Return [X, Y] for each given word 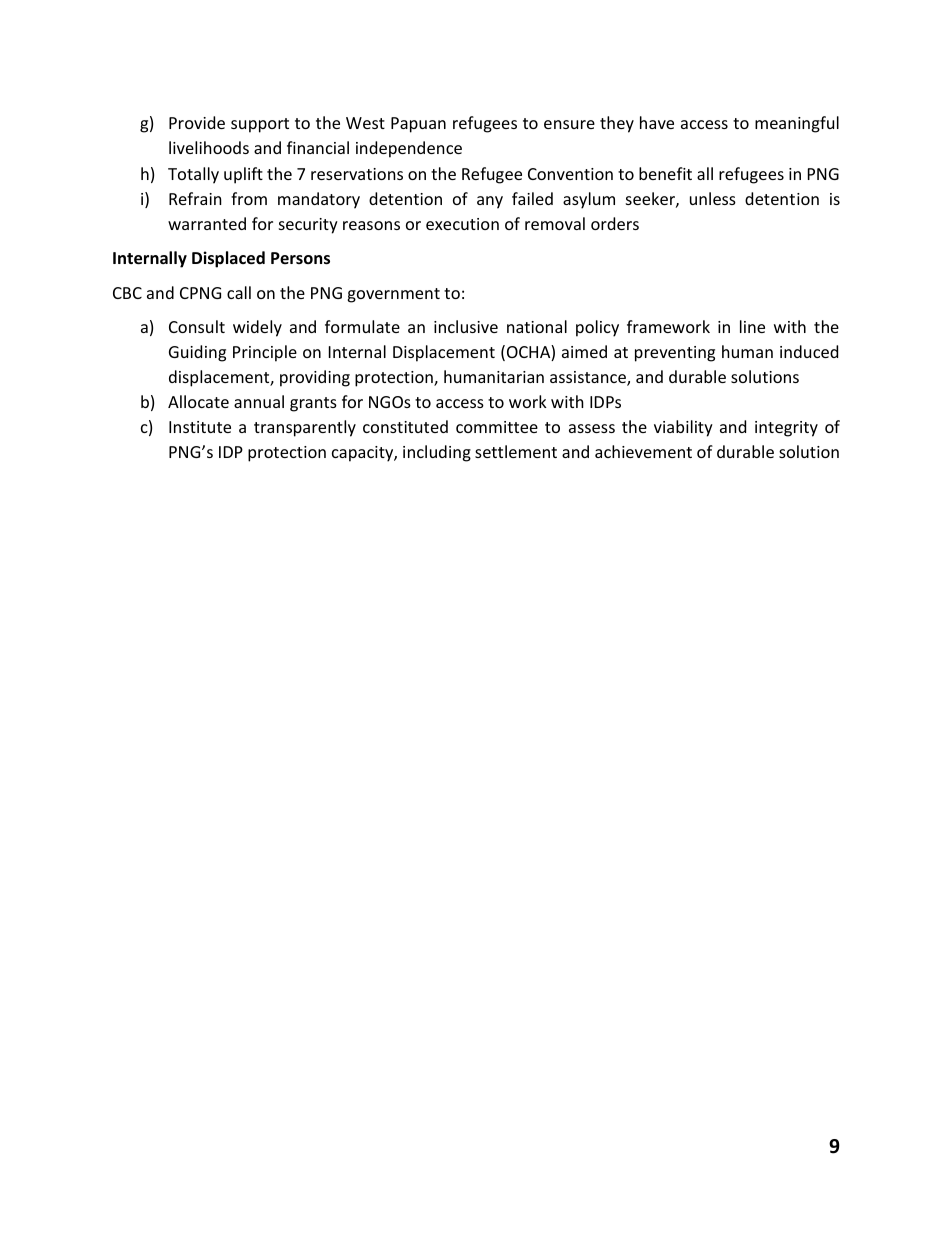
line [752, 326]
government [393, 295]
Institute [200, 427]
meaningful [797, 124]
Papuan [418, 125]
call [239, 292]
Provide [197, 122]
